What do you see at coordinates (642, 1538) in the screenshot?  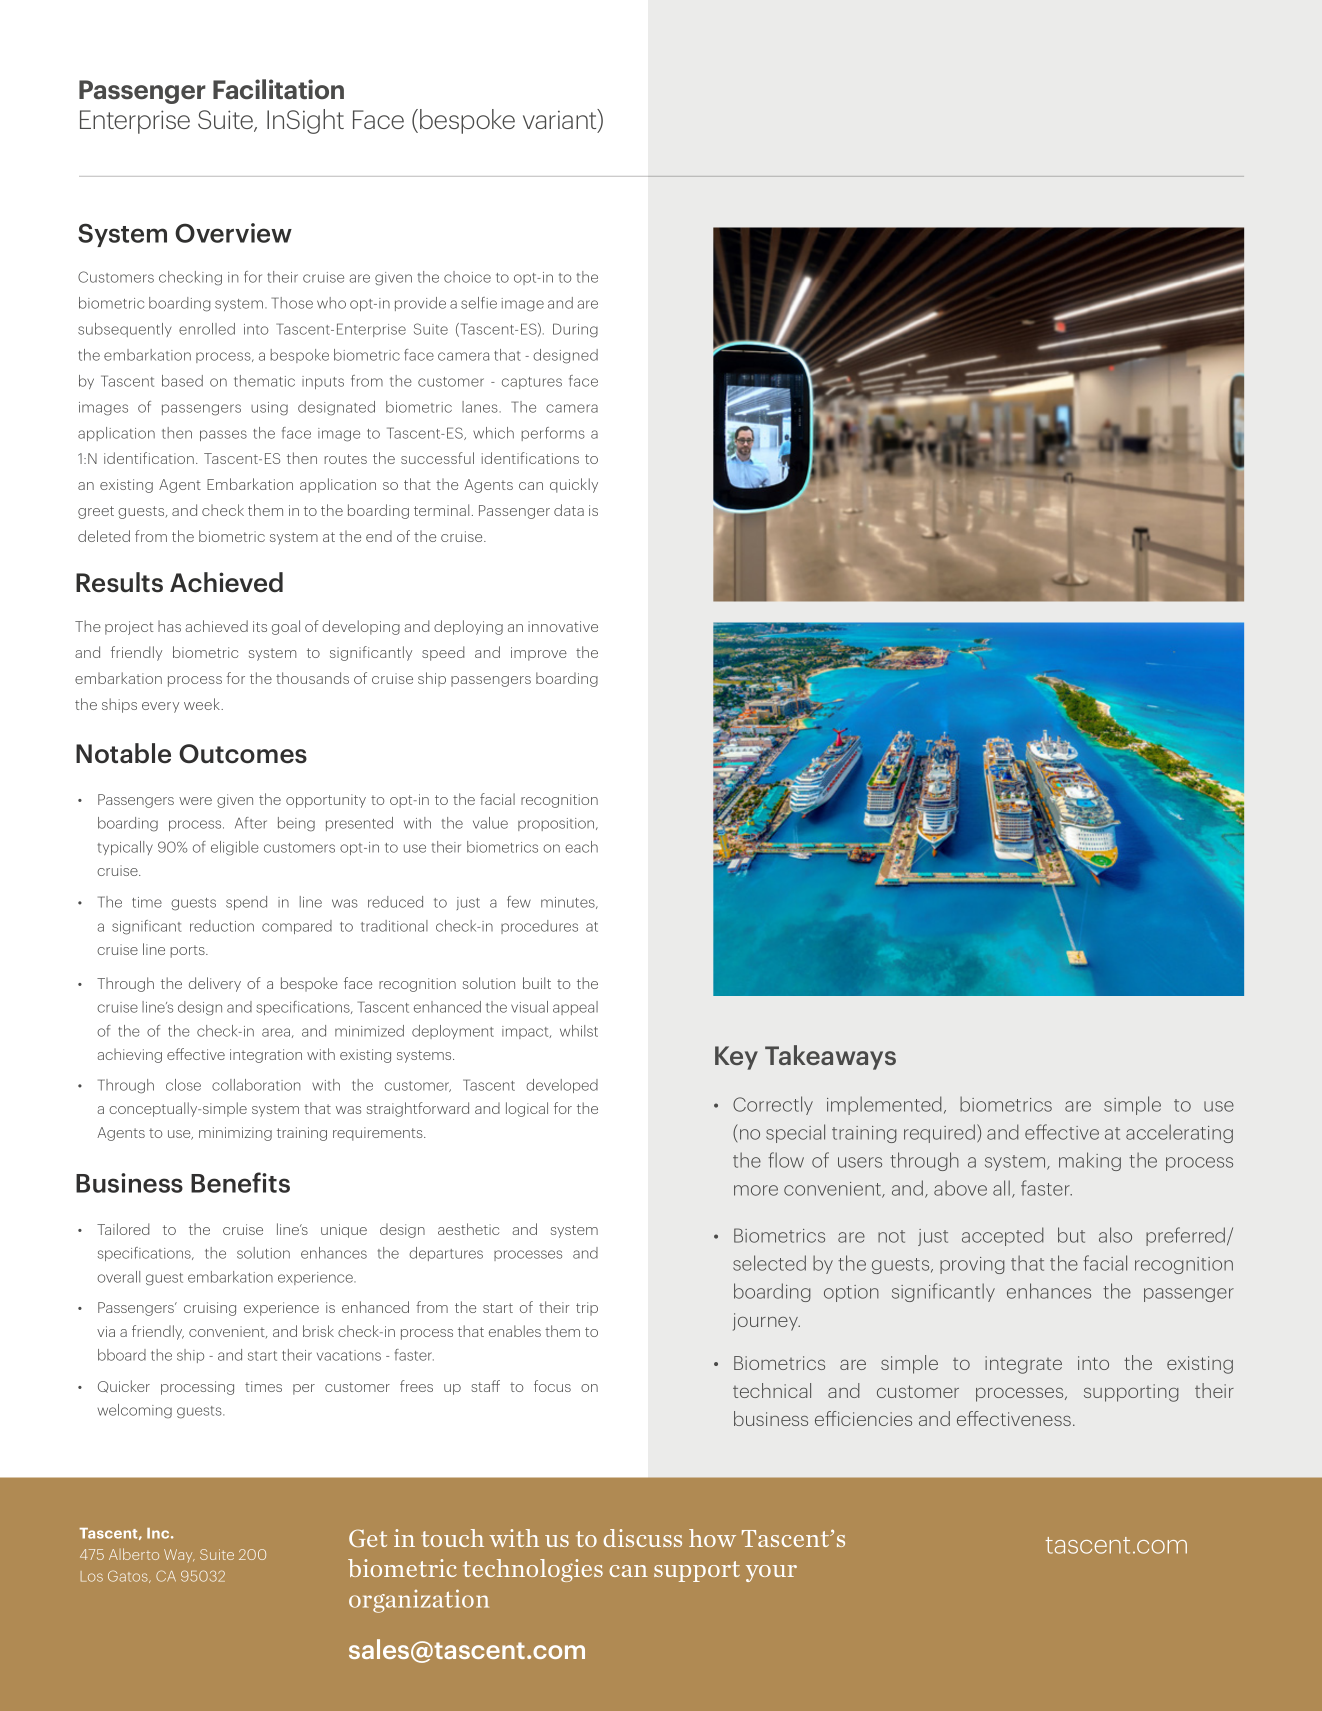 I see `discuss` at bounding box center [642, 1538].
